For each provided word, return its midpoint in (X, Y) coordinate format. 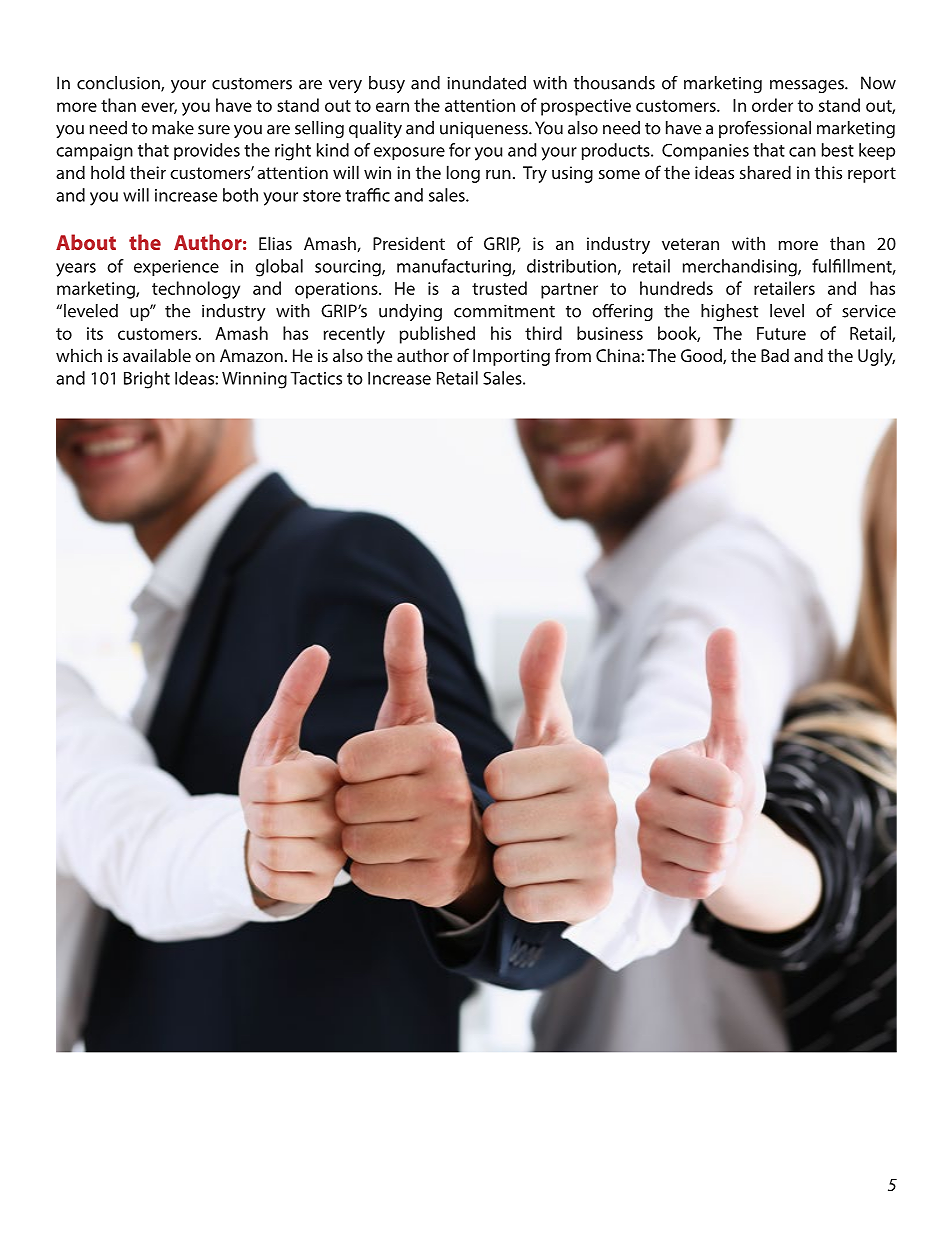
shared (765, 172)
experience (176, 268)
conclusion (119, 84)
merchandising (741, 268)
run (498, 174)
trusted (499, 288)
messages (808, 86)
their (148, 172)
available (157, 355)
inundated (486, 83)
